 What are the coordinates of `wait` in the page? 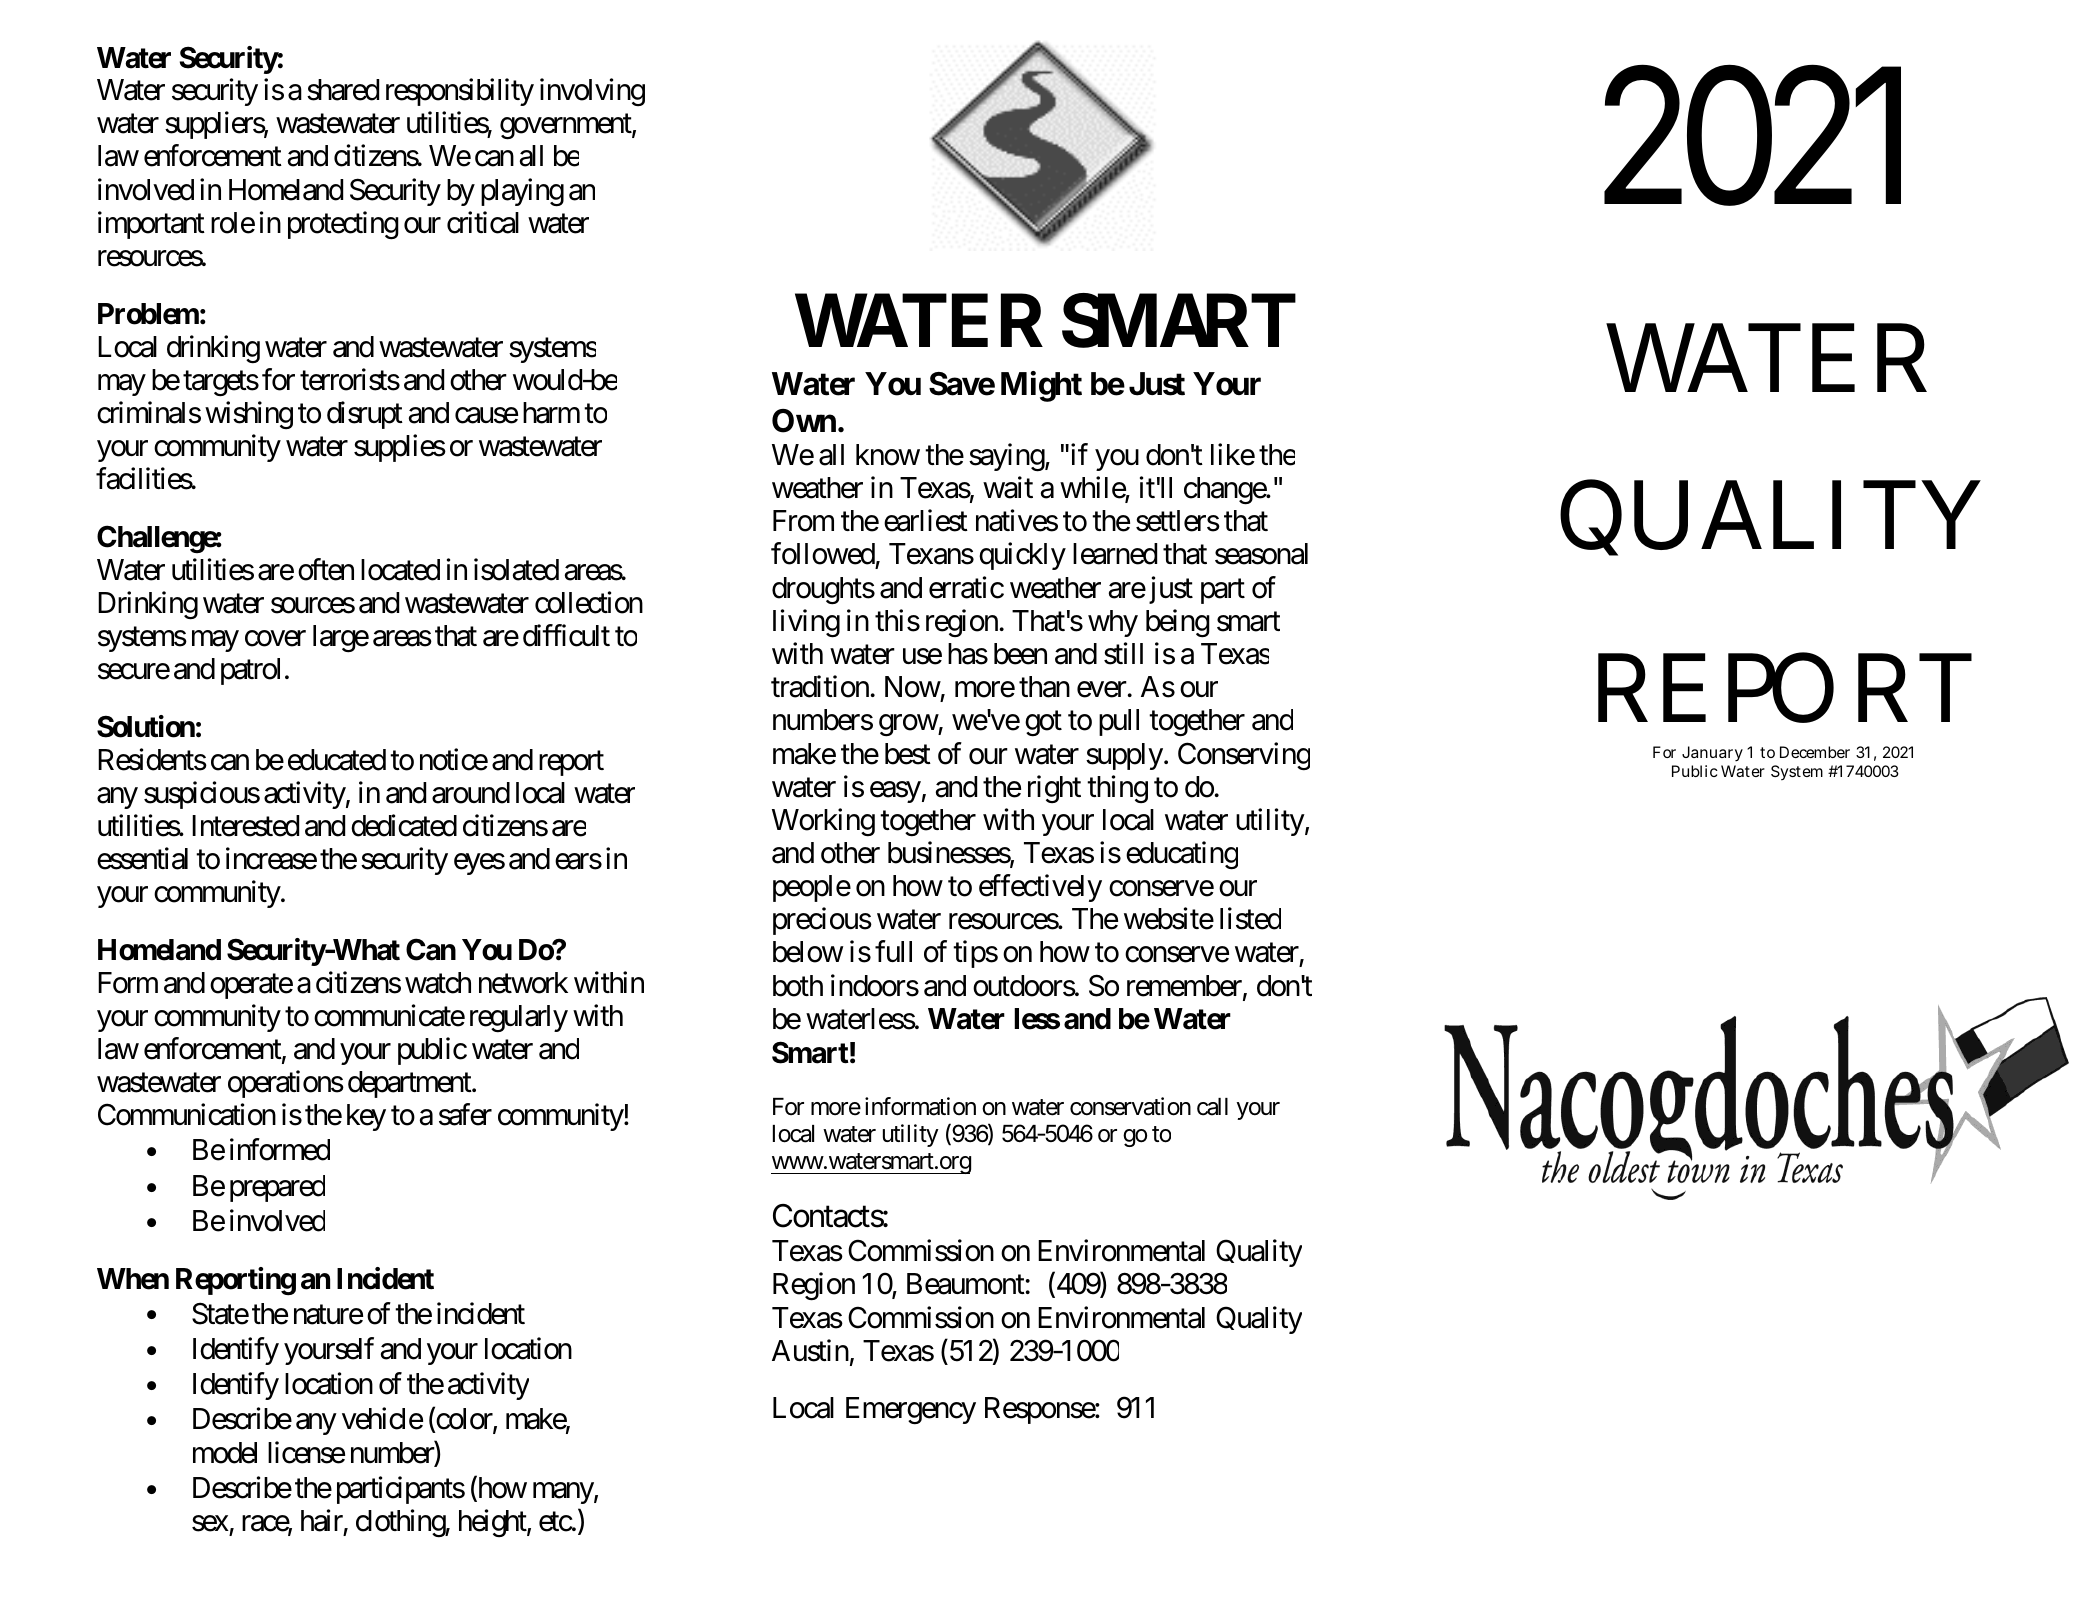 It's located at (1008, 487).
